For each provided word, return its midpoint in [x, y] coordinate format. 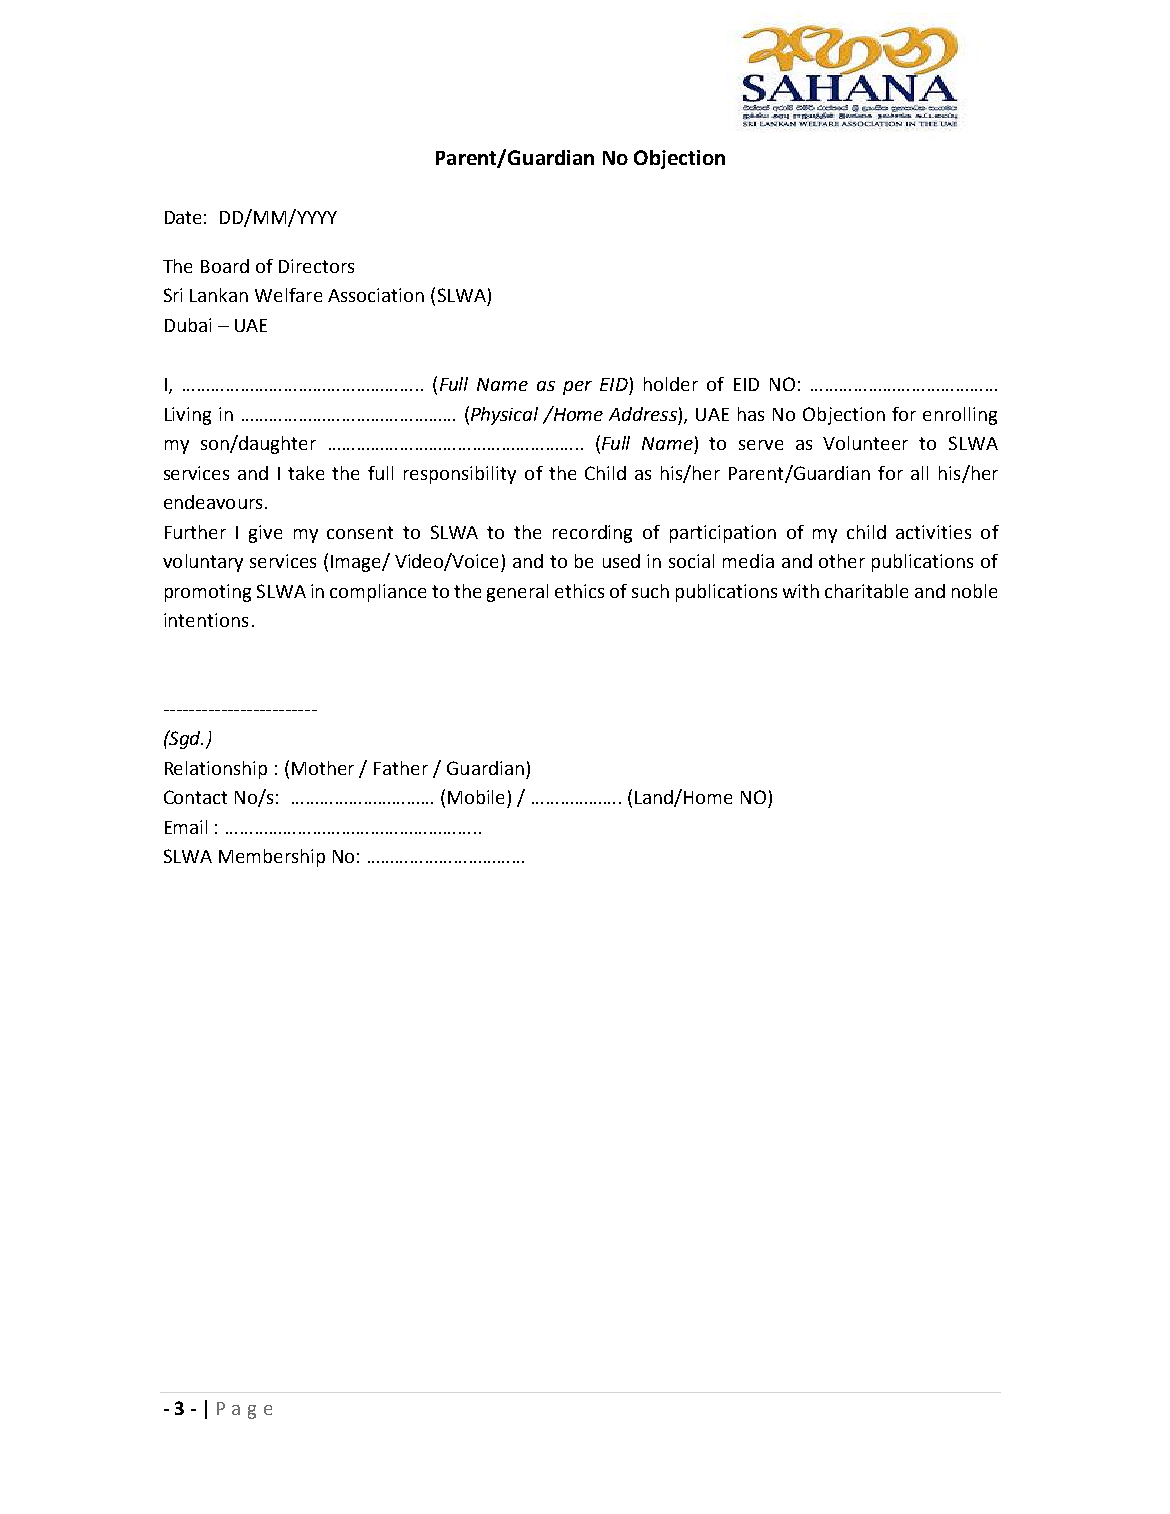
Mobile [476, 797]
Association [376, 295]
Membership [272, 858]
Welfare [288, 295]
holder [671, 384]
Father [401, 768]
